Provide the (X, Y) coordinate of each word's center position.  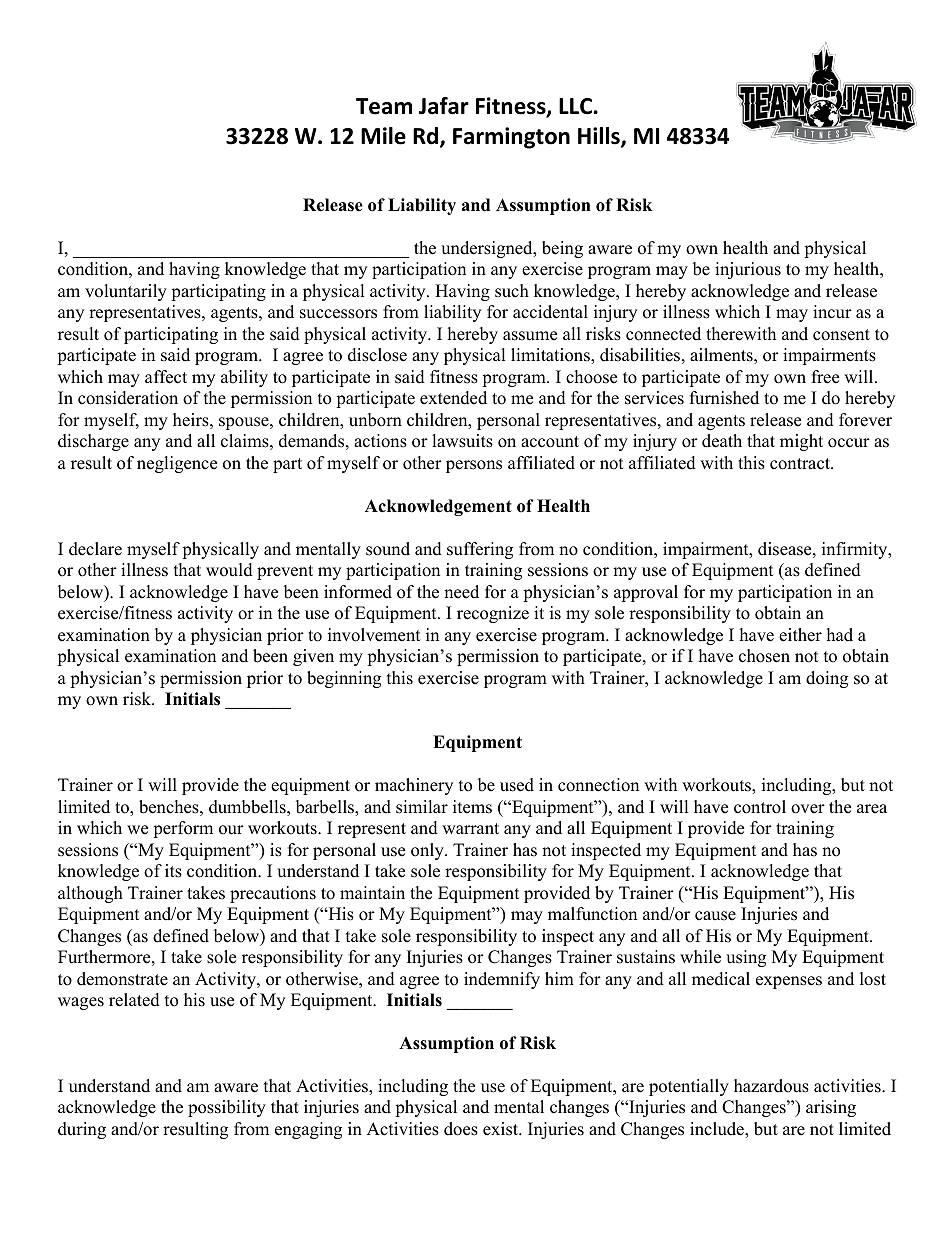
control (760, 807)
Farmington (511, 138)
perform (183, 829)
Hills (600, 137)
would (229, 570)
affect (166, 377)
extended (453, 398)
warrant (470, 828)
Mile (383, 136)
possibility (227, 1108)
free (825, 377)
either (800, 635)
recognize (493, 614)
